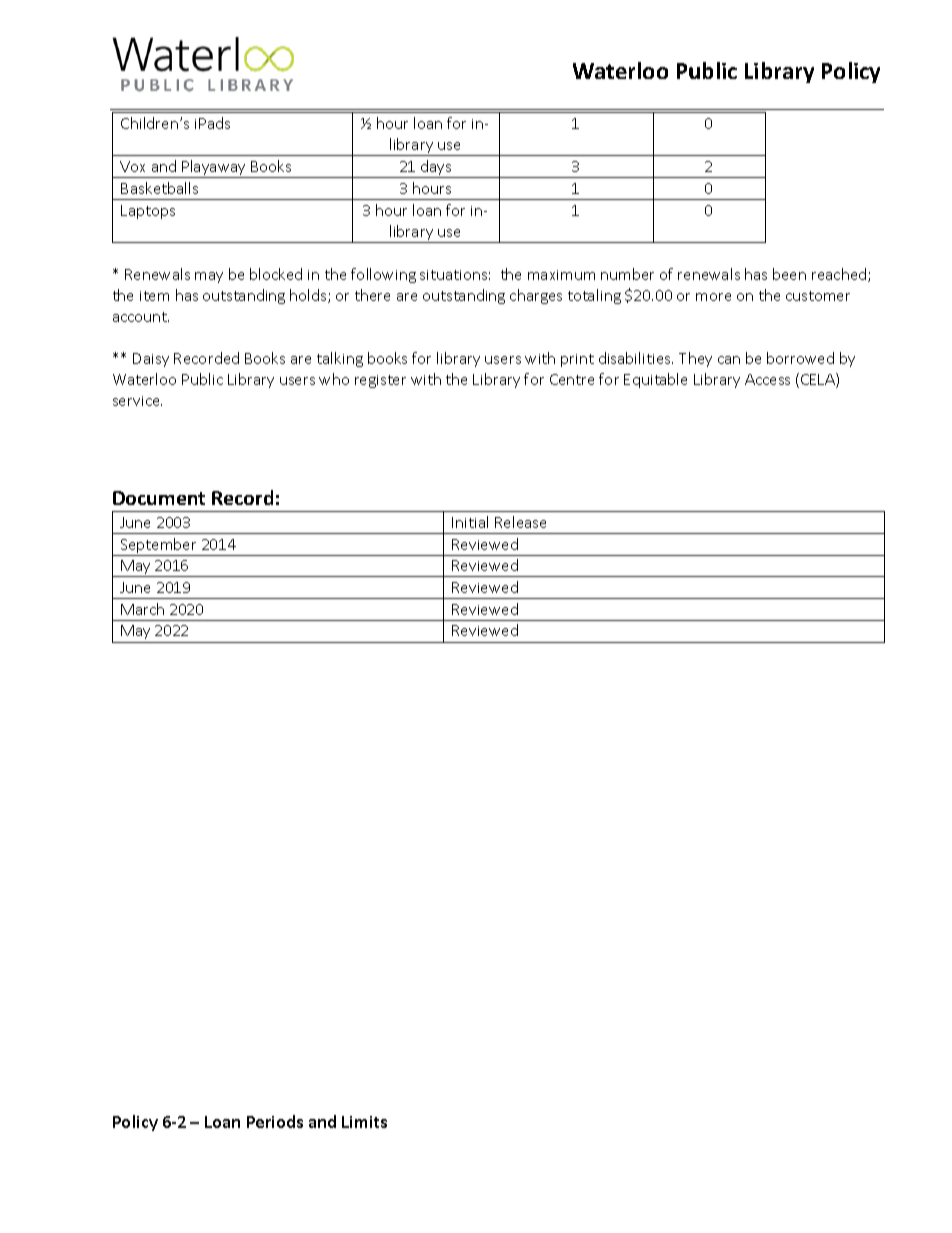 This screenshot has height=1233, width=952. Describe the element at coordinates (789, 274) in the screenshot. I see `been` at that location.
